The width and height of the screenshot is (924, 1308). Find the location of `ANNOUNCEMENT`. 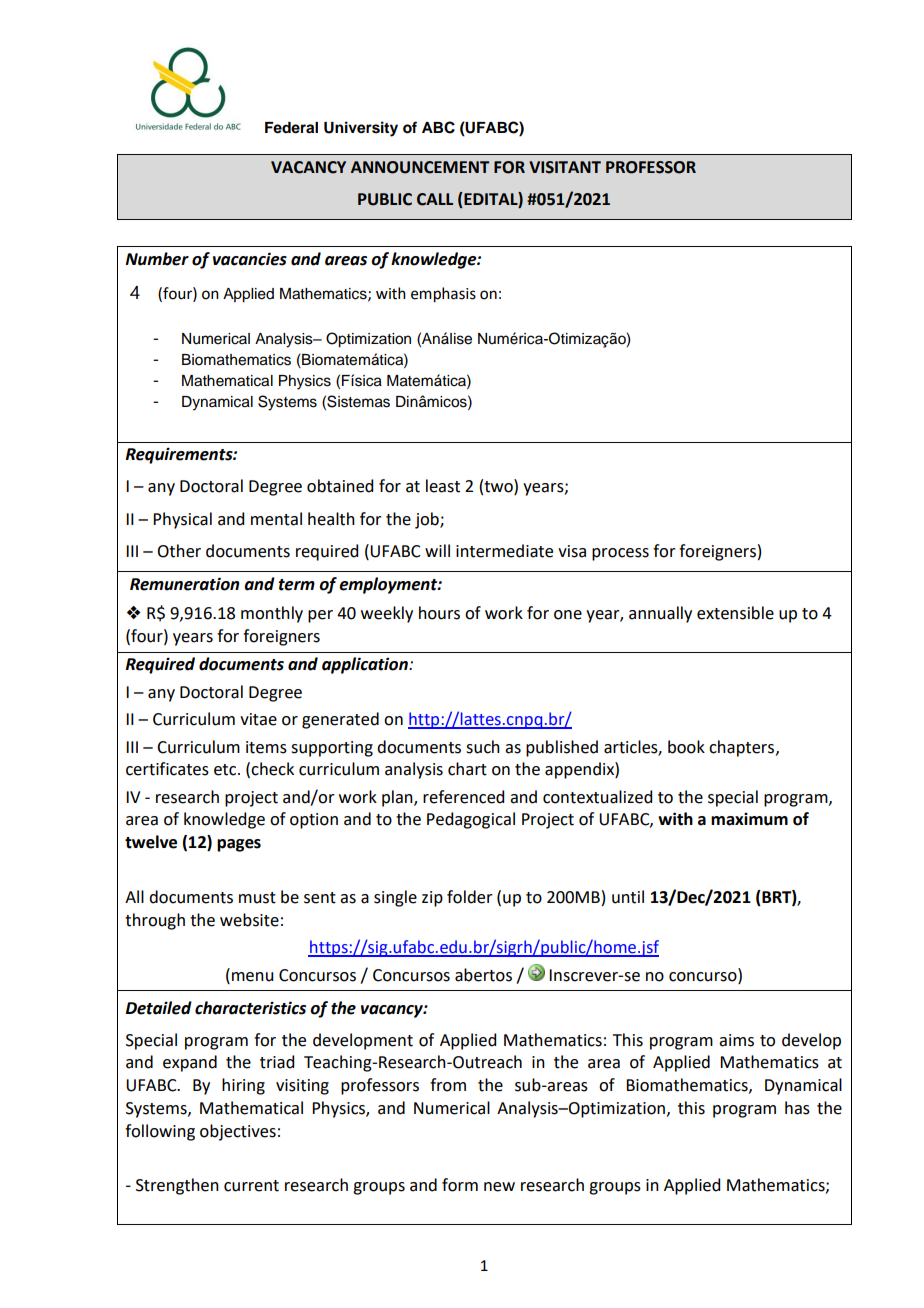

ANNOUNCEMENT is located at coordinates (420, 167).
